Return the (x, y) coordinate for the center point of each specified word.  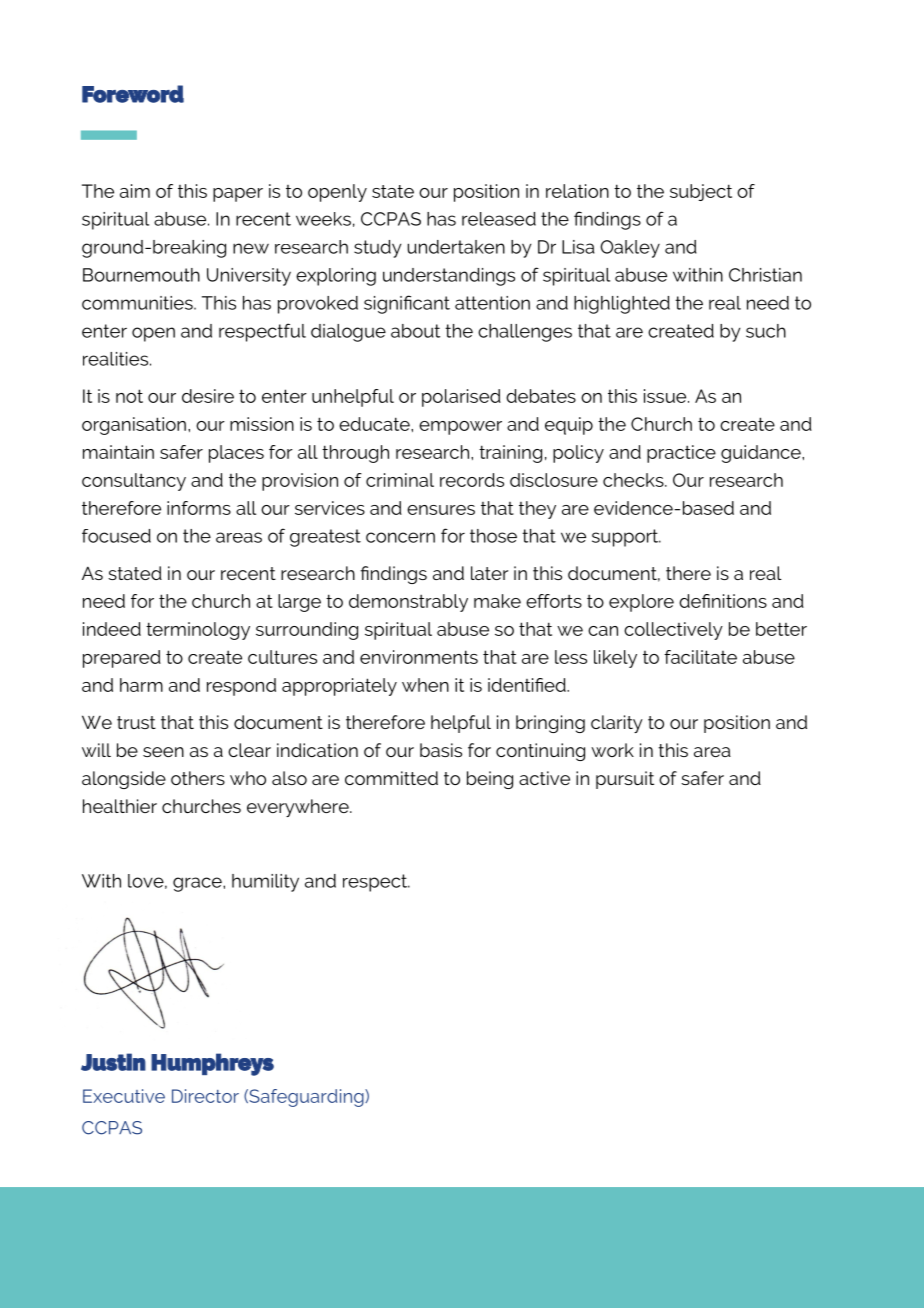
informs (199, 508)
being (490, 780)
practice (681, 454)
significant (407, 304)
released (499, 219)
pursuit (625, 780)
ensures (441, 510)
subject (701, 192)
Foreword (133, 94)
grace (198, 884)
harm (141, 685)
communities (138, 303)
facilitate (700, 657)
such (766, 331)
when (425, 685)
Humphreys (212, 1064)
